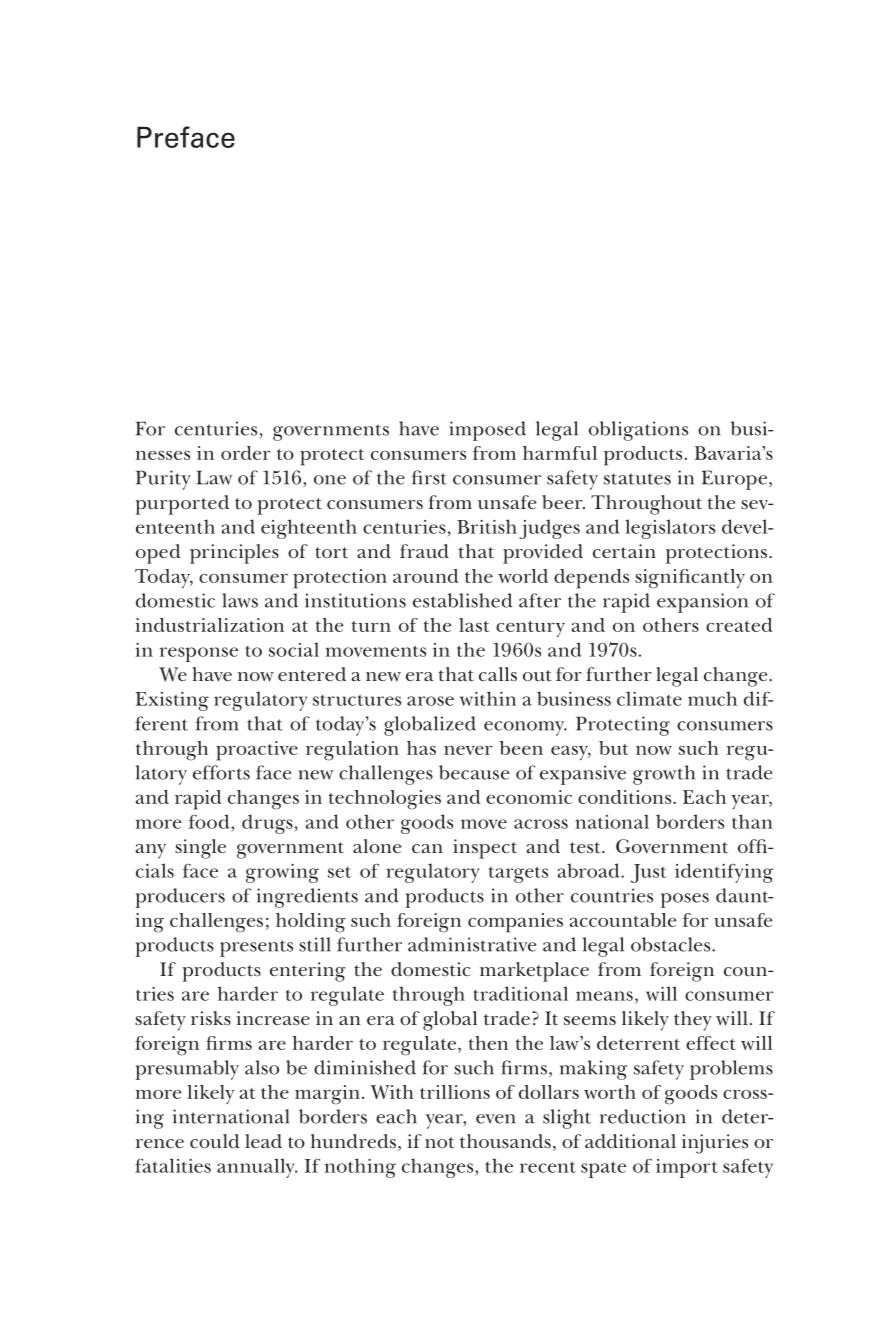 This screenshot has width=896, height=1321. What do you see at coordinates (163, 480) in the screenshot?
I see `Purity` at bounding box center [163, 480].
